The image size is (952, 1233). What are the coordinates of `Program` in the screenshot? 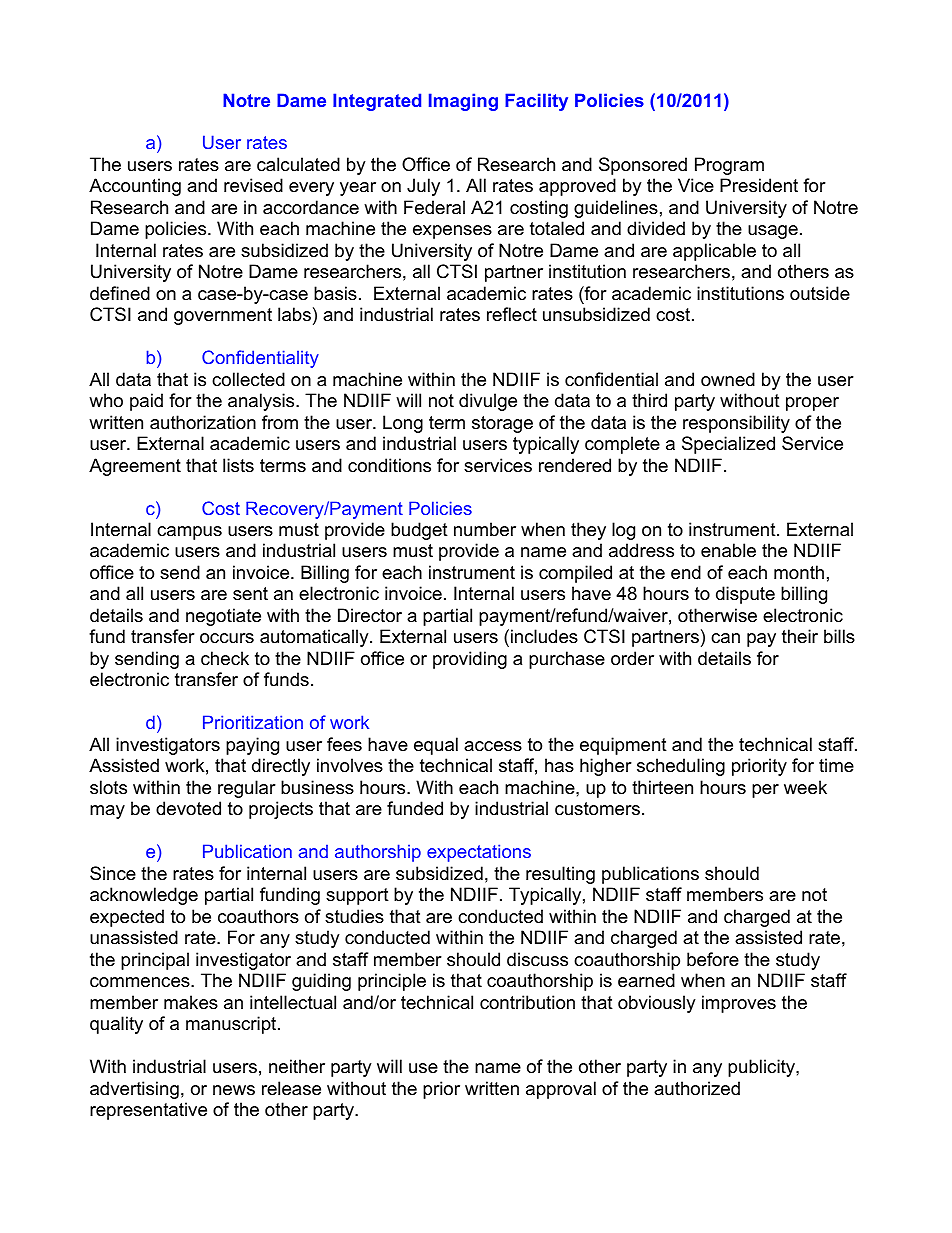 It's located at (729, 166).
